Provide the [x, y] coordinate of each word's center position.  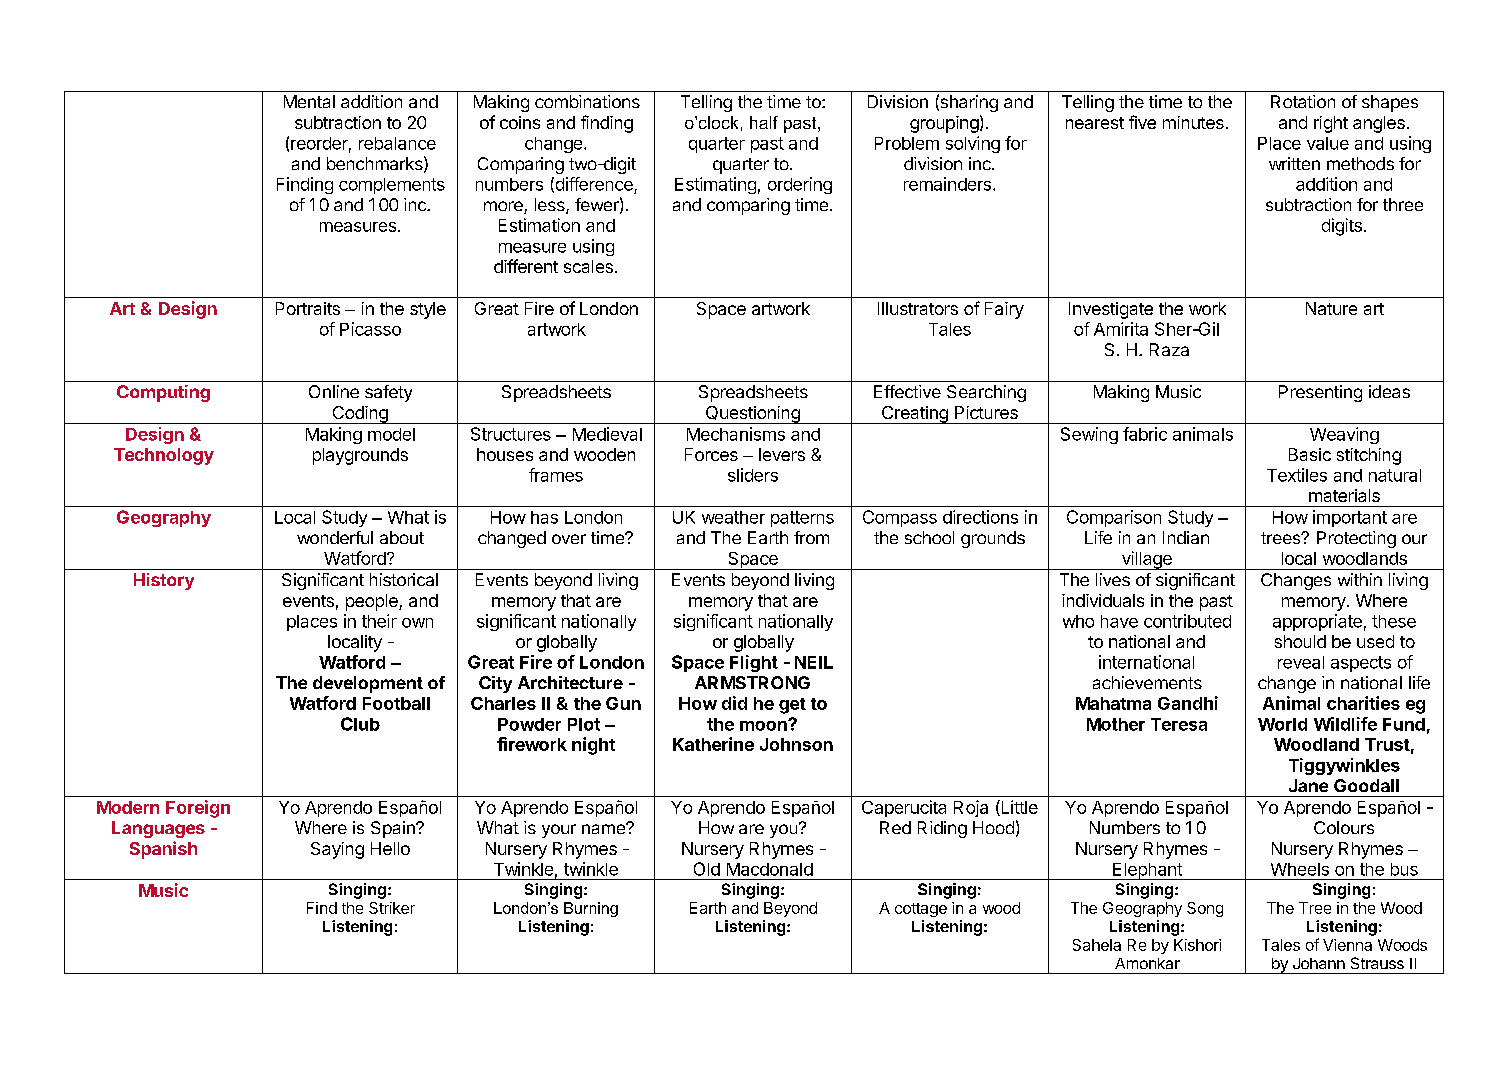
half [764, 122]
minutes [1193, 122]
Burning [591, 909]
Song [1205, 909]
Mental [309, 101]
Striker [392, 908]
